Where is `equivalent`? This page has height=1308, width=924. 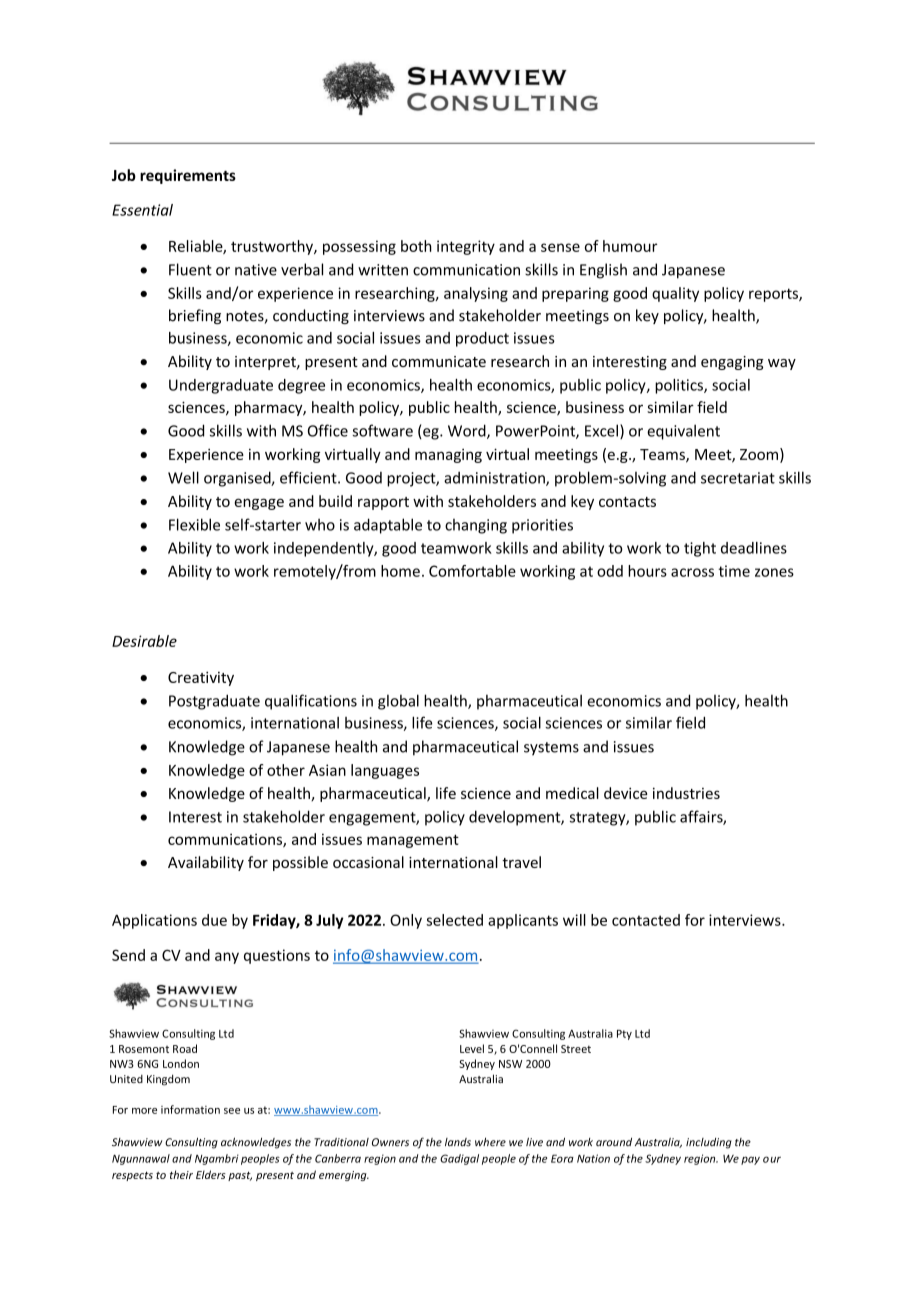 equivalent is located at coordinates (683, 432).
